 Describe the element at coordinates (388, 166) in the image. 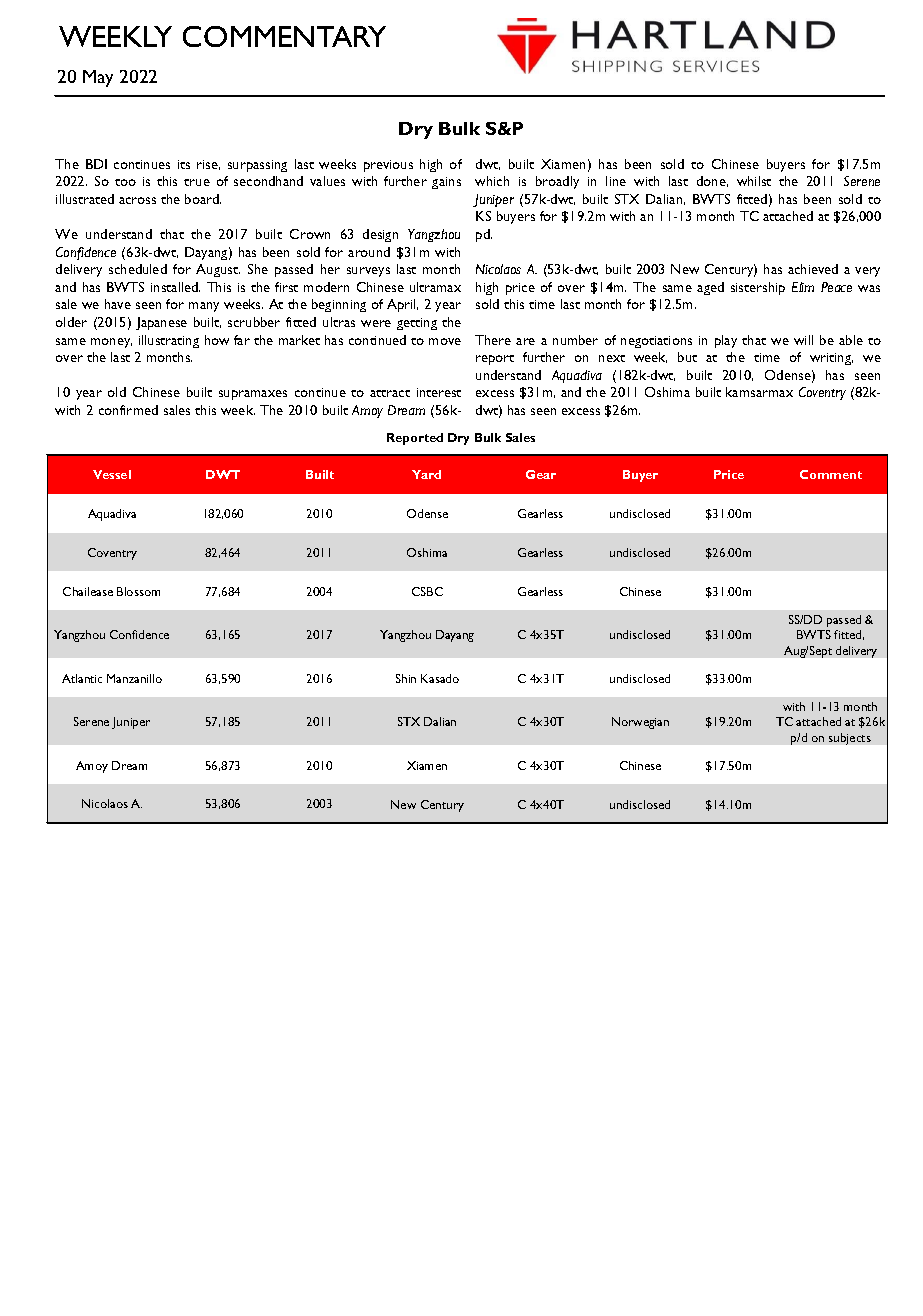

I see `previous` at that location.
